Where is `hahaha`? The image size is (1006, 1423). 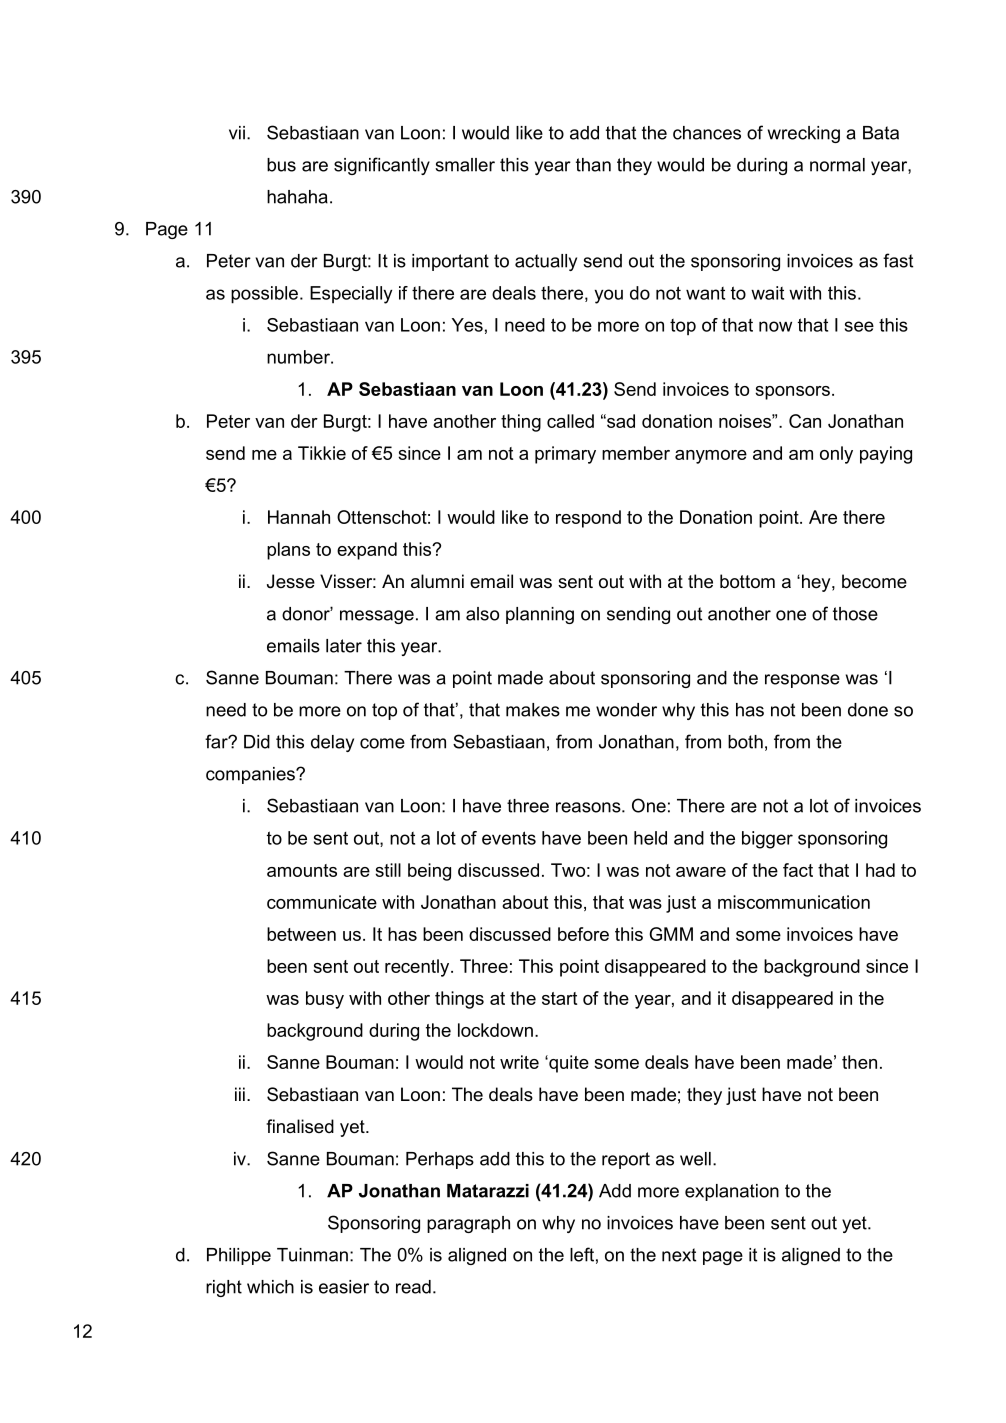 hahaha is located at coordinates (297, 197).
